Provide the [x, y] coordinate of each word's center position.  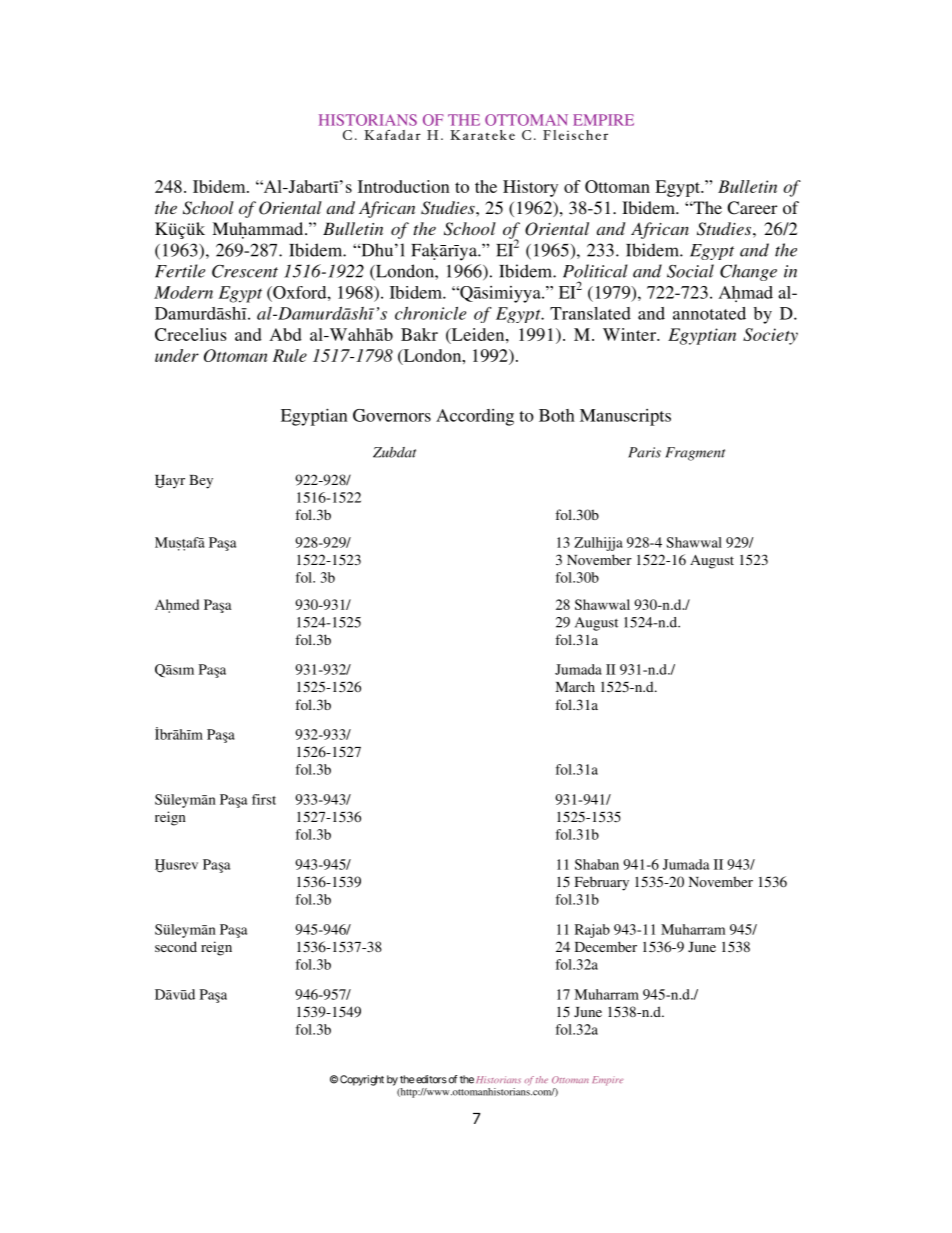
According [475, 417]
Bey [201, 482]
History [530, 188]
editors [431, 1079]
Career [752, 208]
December [606, 946]
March [575, 686]
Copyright [362, 1080]
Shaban [597, 864]
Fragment [695, 454]
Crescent [245, 271]
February [602, 883]
